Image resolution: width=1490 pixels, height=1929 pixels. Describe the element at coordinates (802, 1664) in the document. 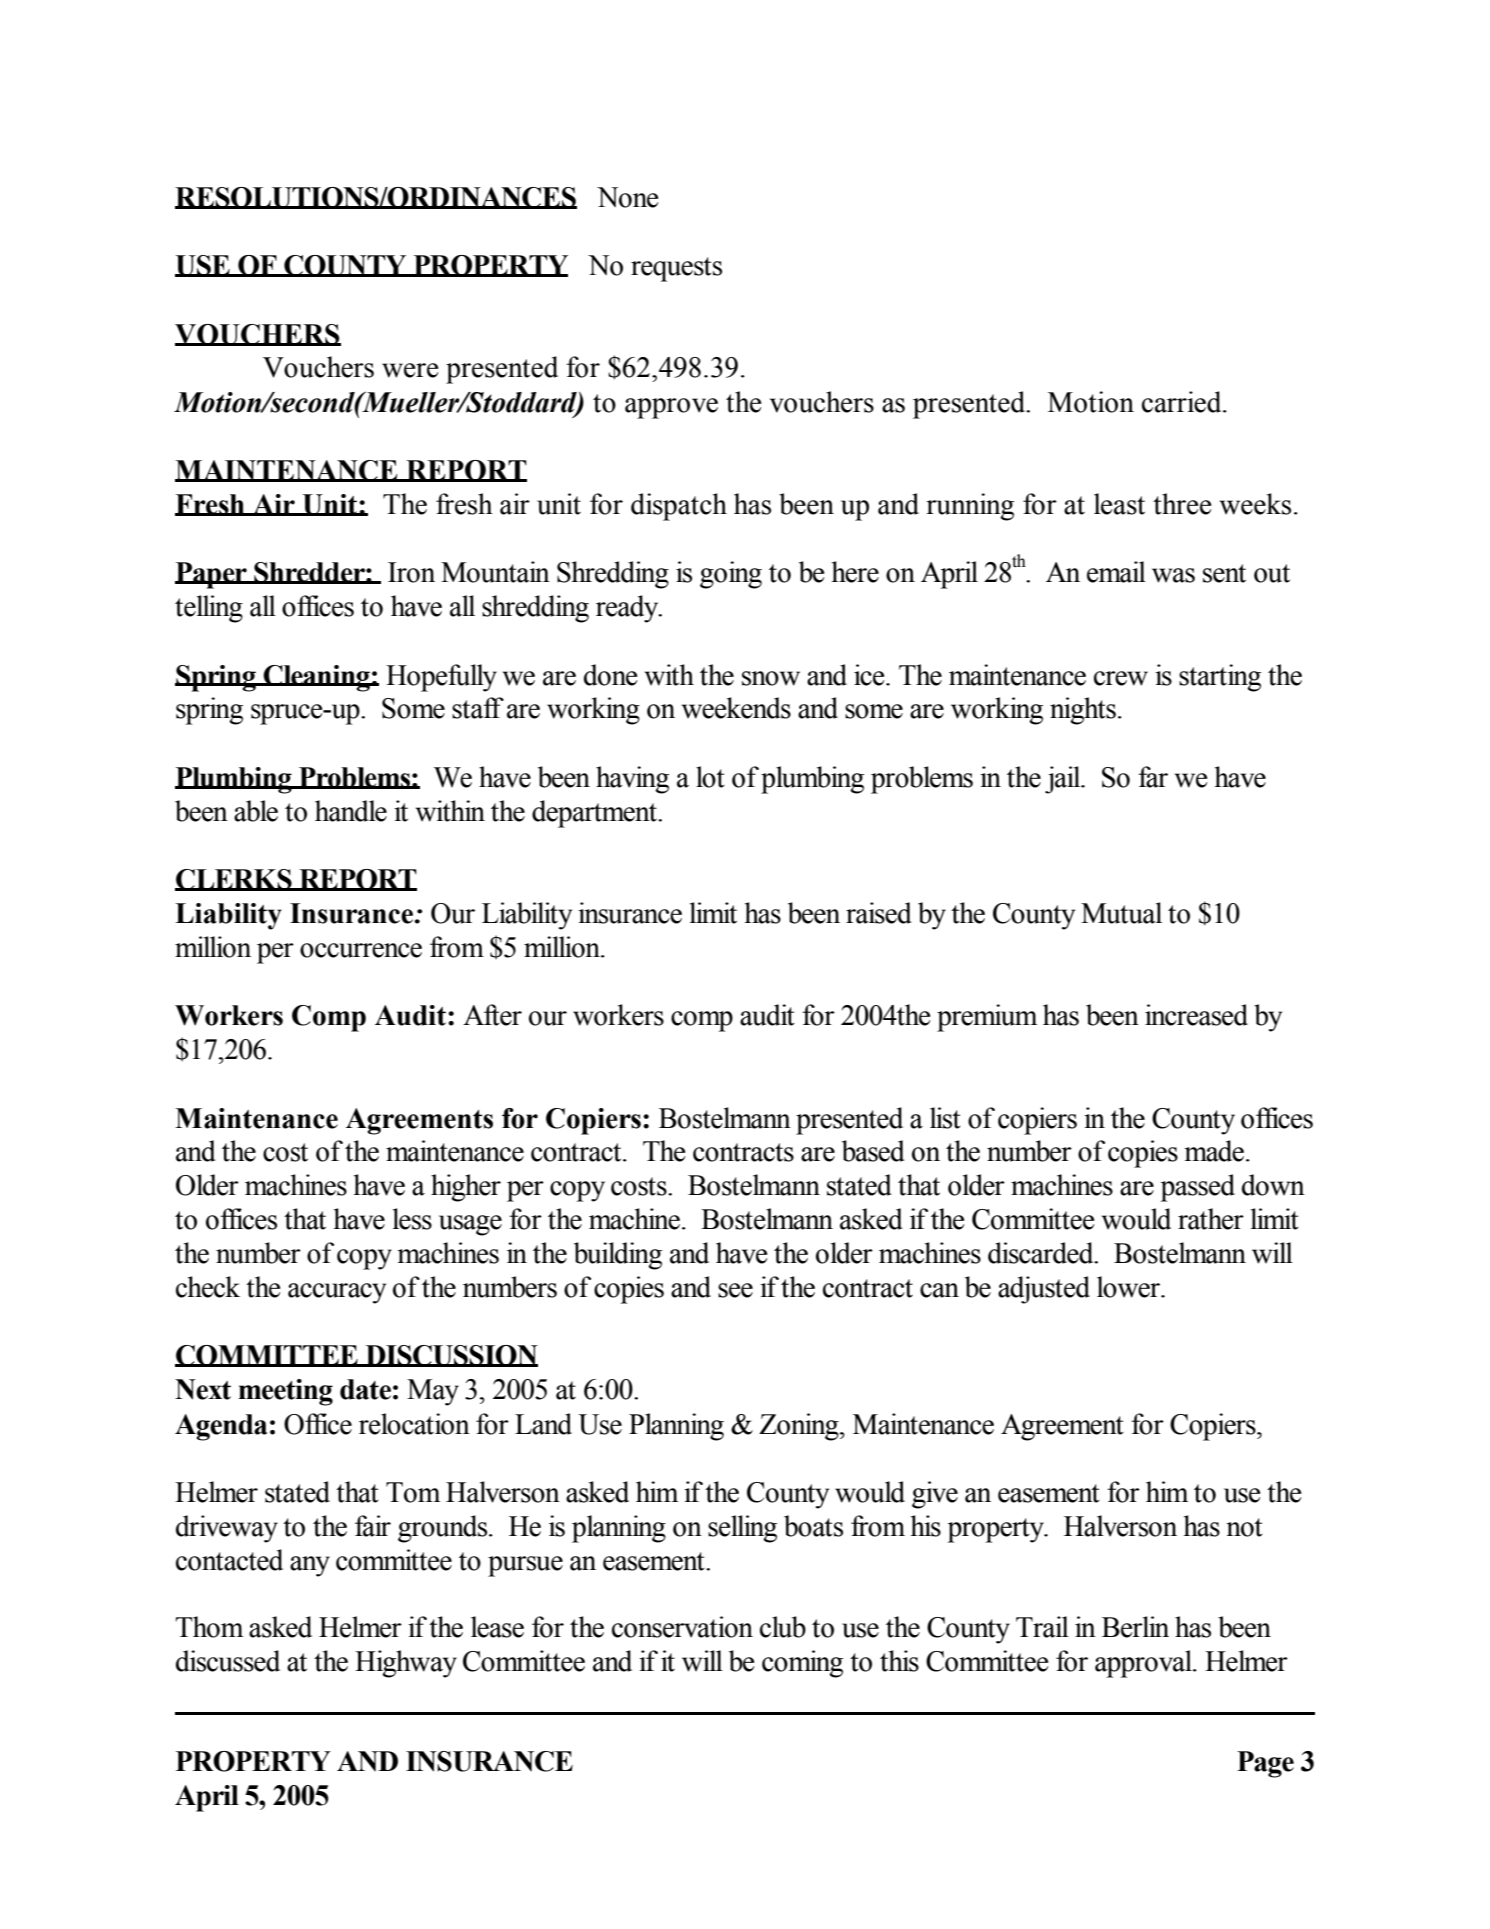

I see `coming` at that location.
